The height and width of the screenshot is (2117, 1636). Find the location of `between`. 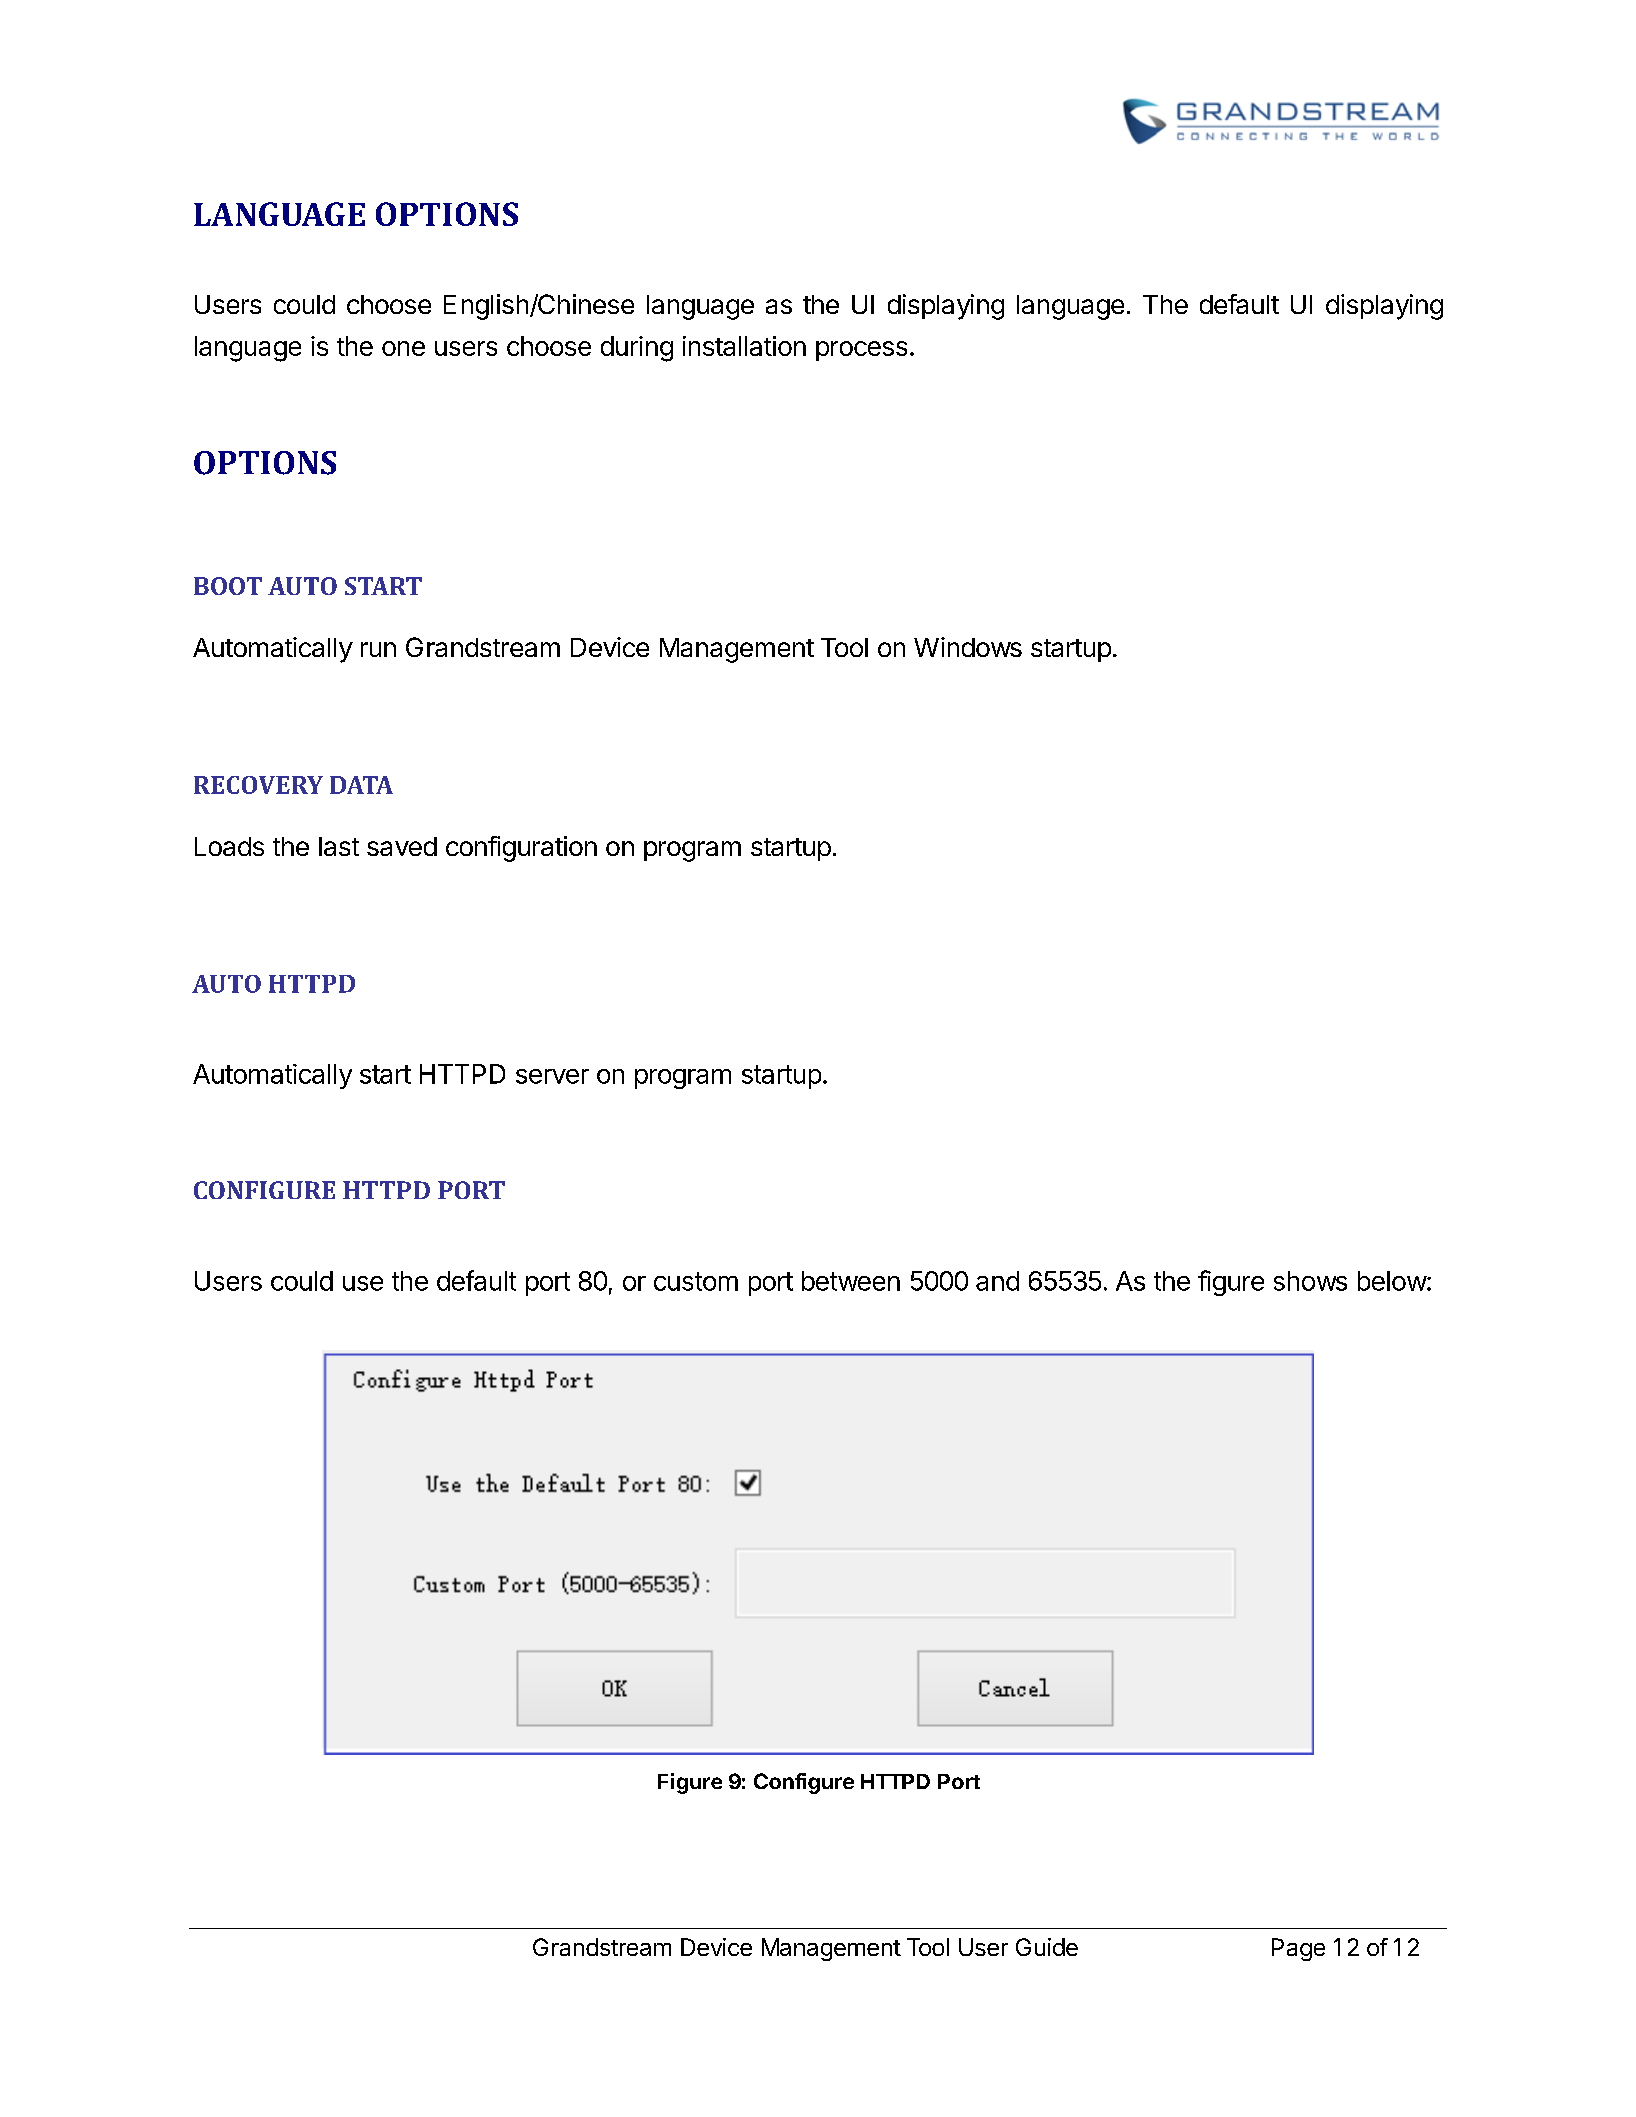

between is located at coordinates (851, 1281).
